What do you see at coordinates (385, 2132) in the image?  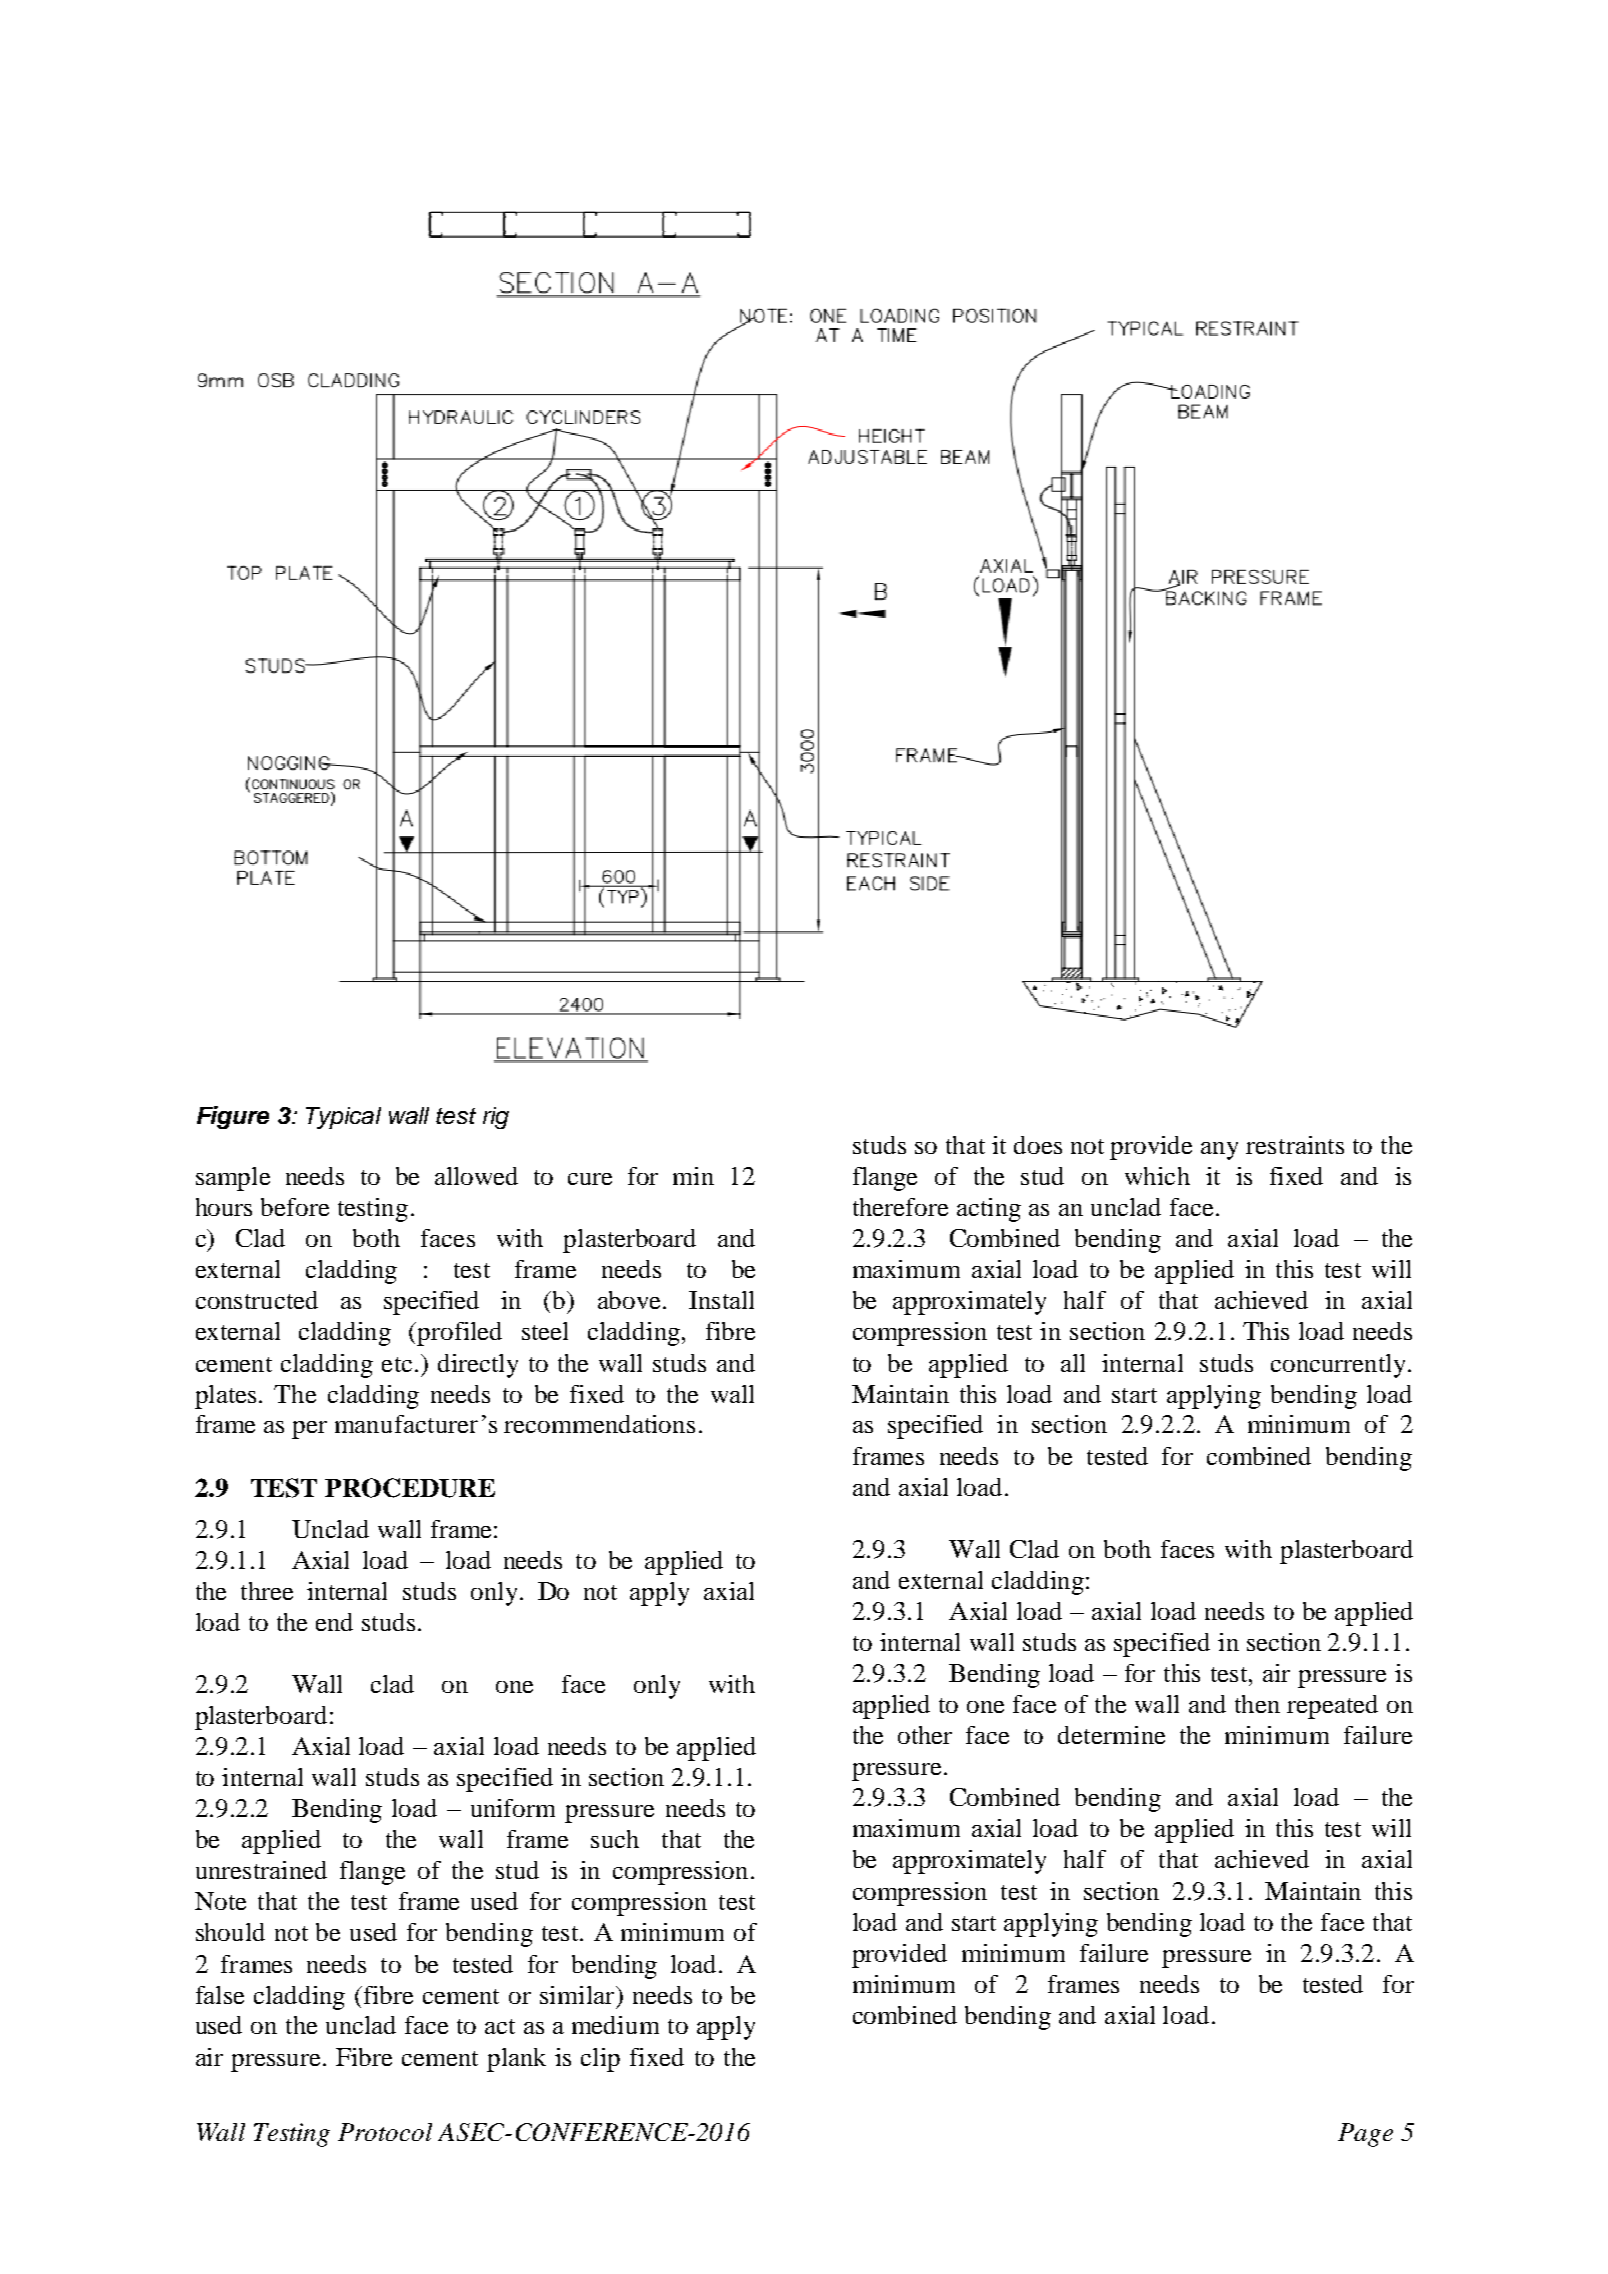 I see `Protocol` at bounding box center [385, 2132].
